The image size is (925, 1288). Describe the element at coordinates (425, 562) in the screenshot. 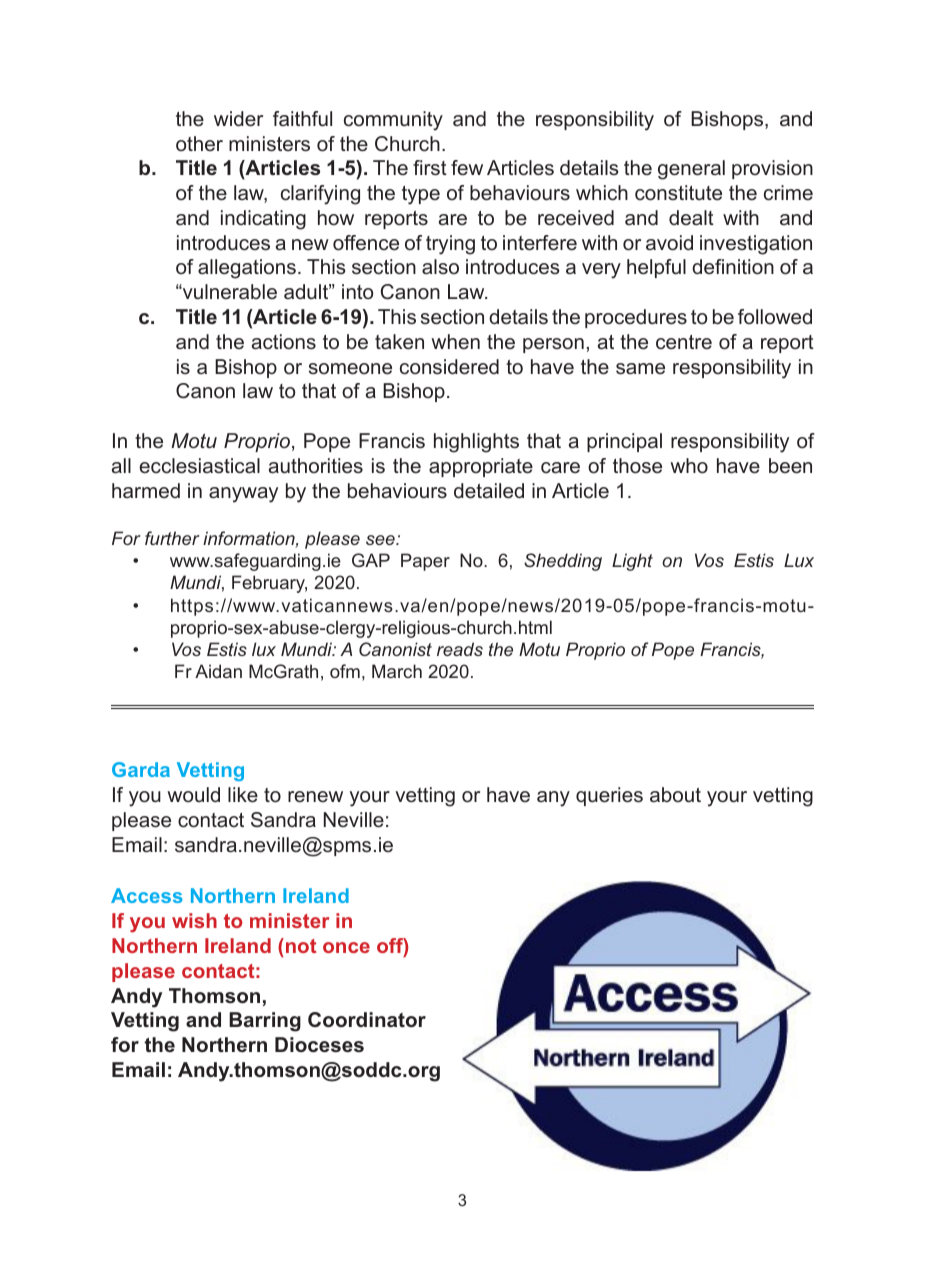

I see `Paper` at that location.
